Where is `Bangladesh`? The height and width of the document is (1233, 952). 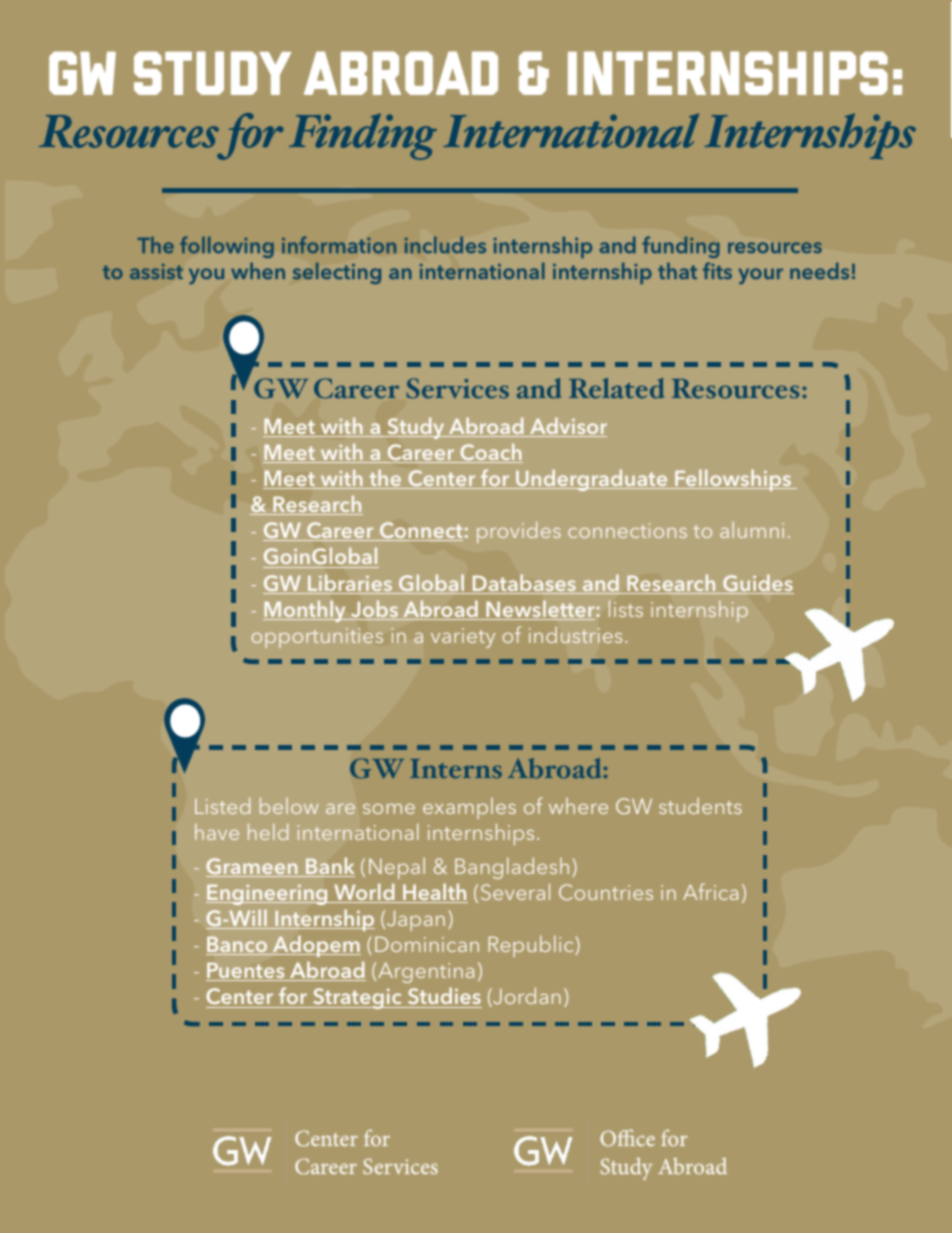
Bangladesh is located at coordinates (512, 868).
